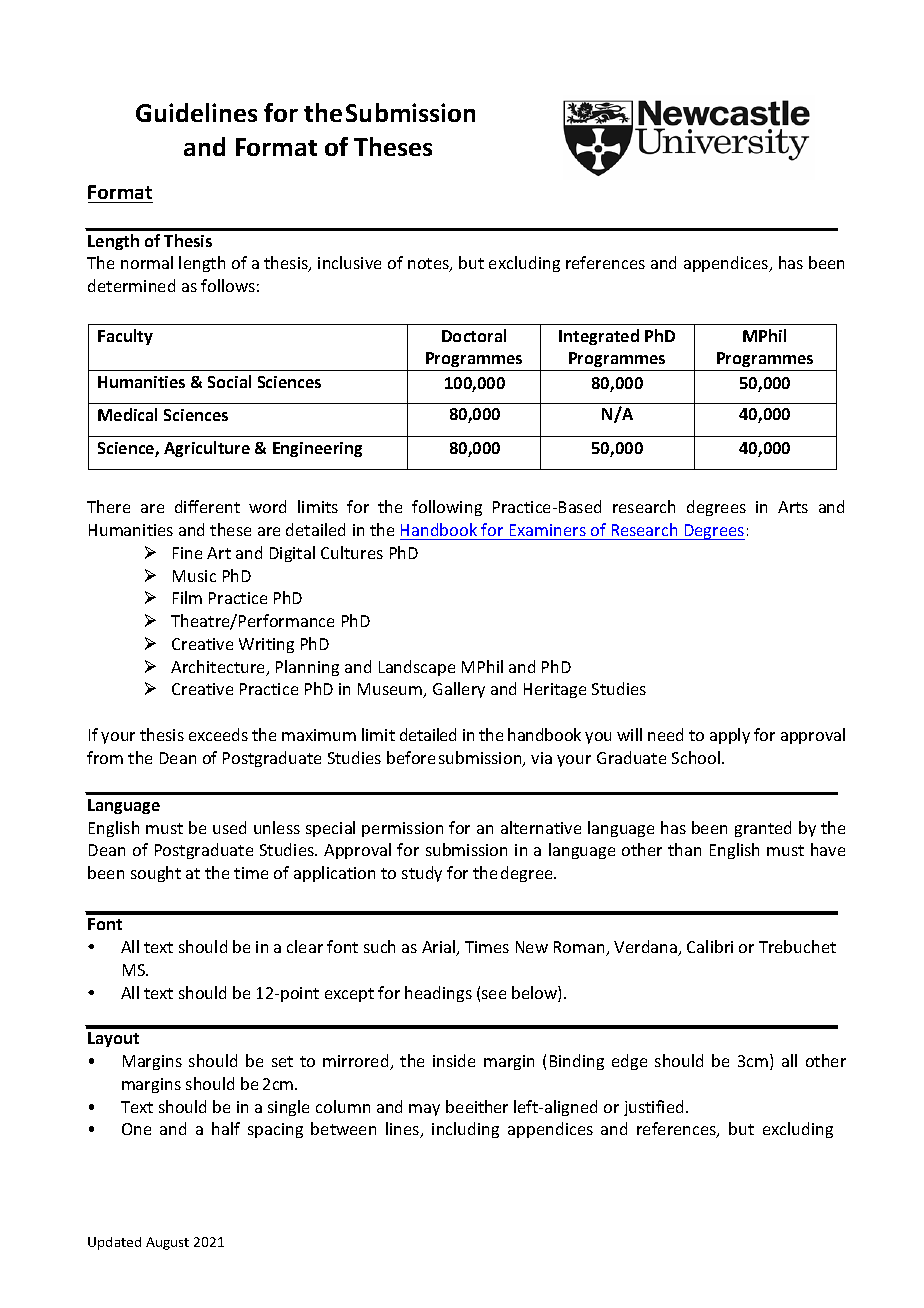 The width and height of the screenshot is (924, 1308). I want to click on exceeds, so click(218, 734).
